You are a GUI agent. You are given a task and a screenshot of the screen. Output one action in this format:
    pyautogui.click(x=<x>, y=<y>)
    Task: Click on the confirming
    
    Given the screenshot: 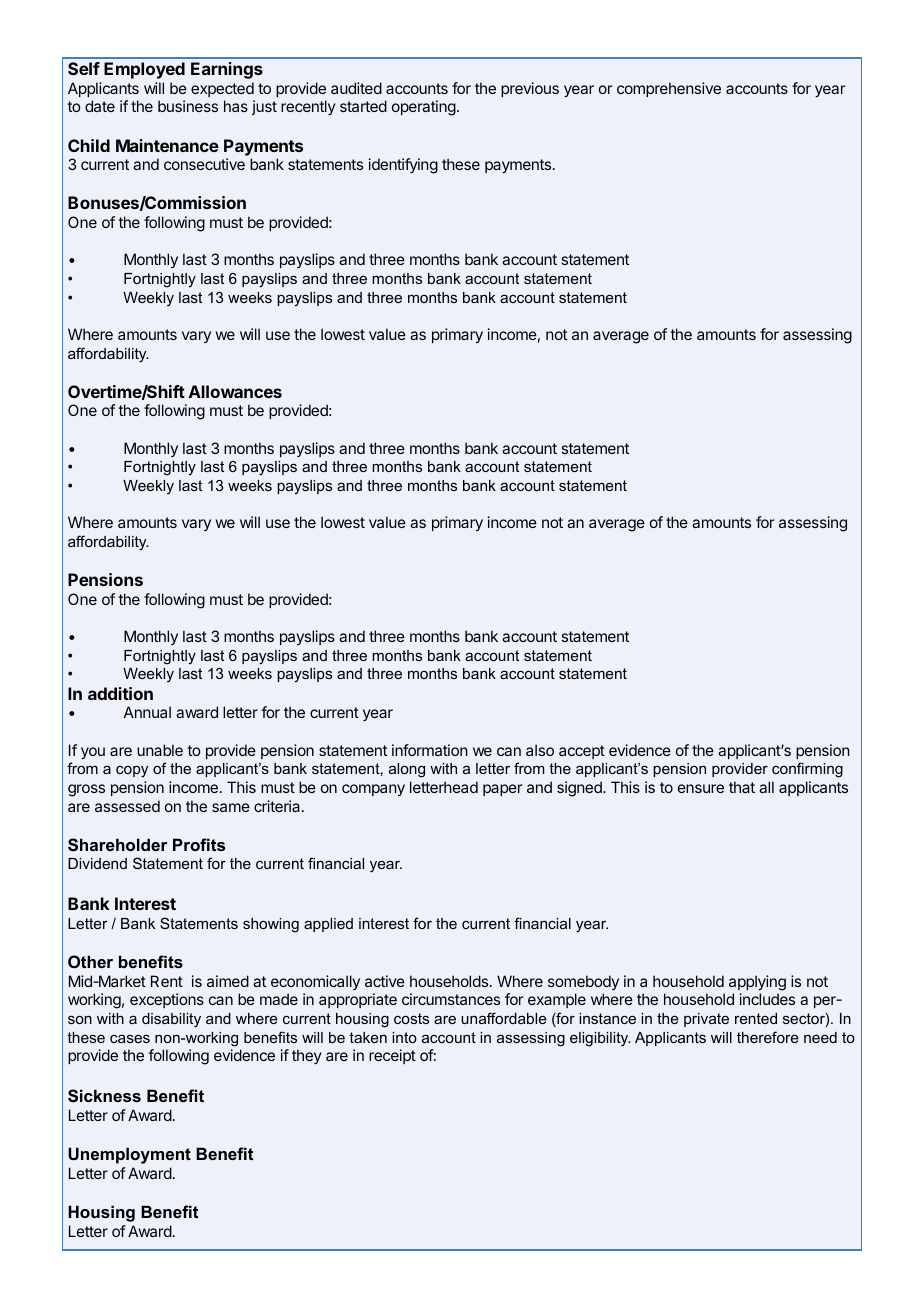 What is the action you would take?
    pyautogui.click(x=807, y=770)
